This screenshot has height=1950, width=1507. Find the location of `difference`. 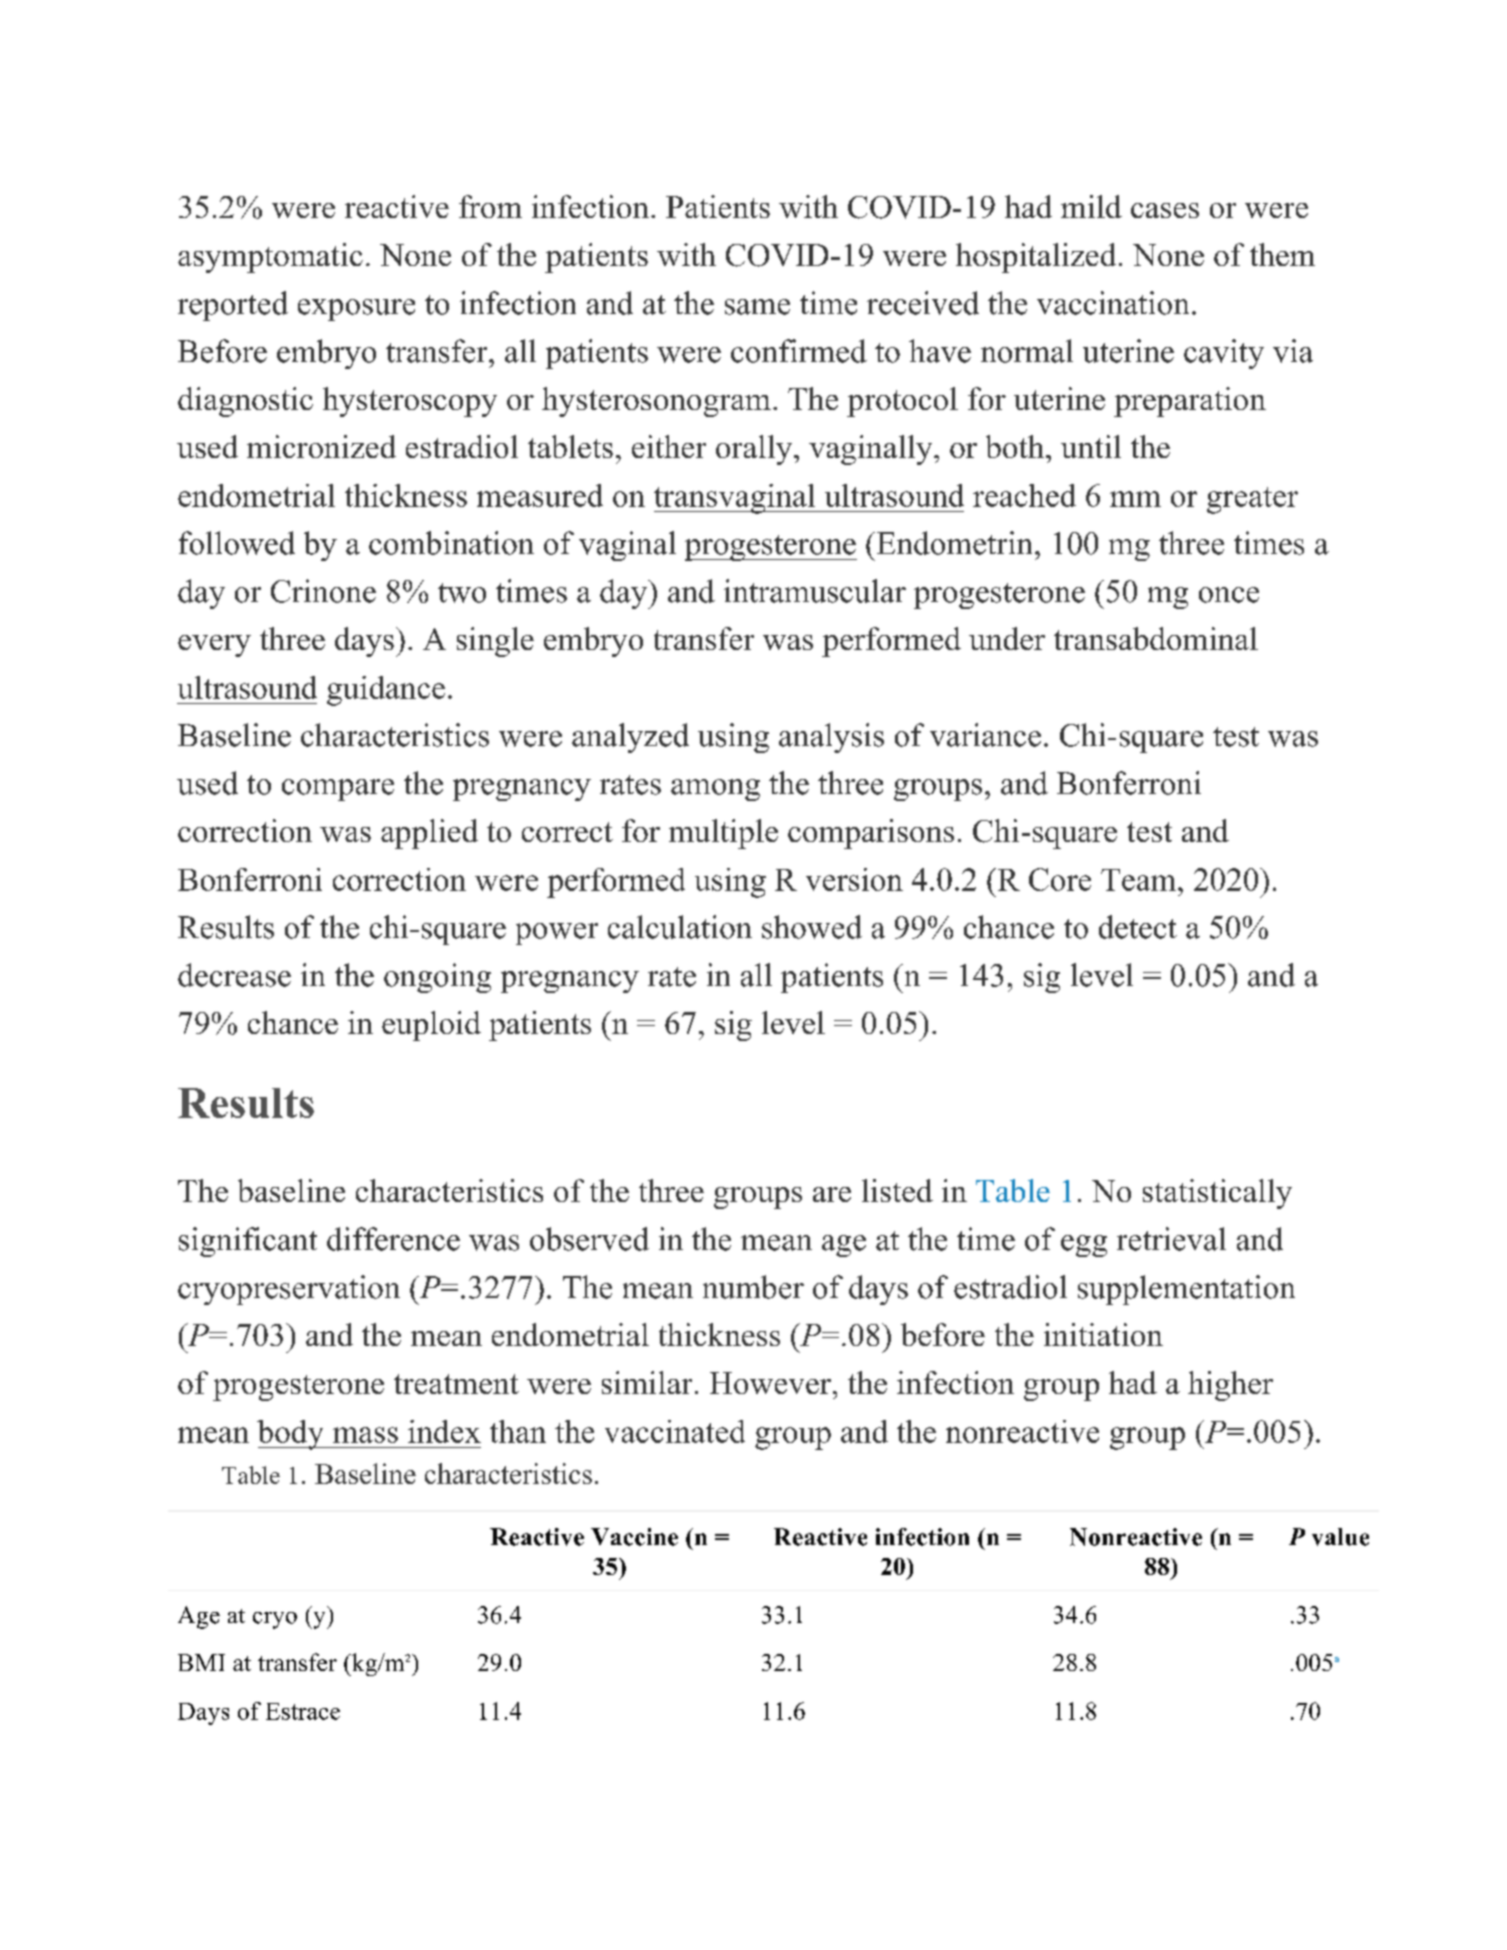

difference is located at coordinates (393, 1239).
